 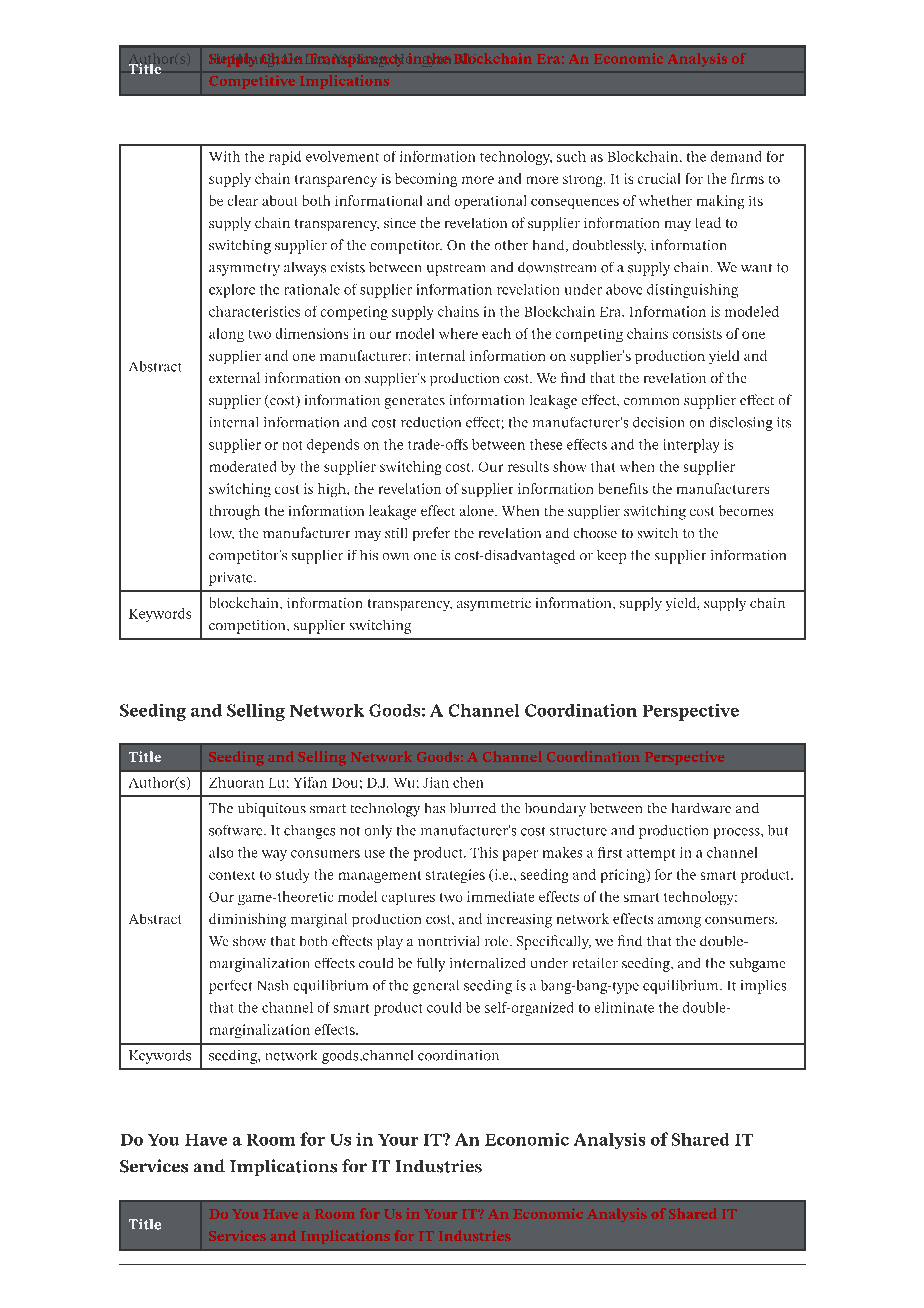 What do you see at coordinates (468, 782) in the screenshot?
I see `chen` at bounding box center [468, 782].
